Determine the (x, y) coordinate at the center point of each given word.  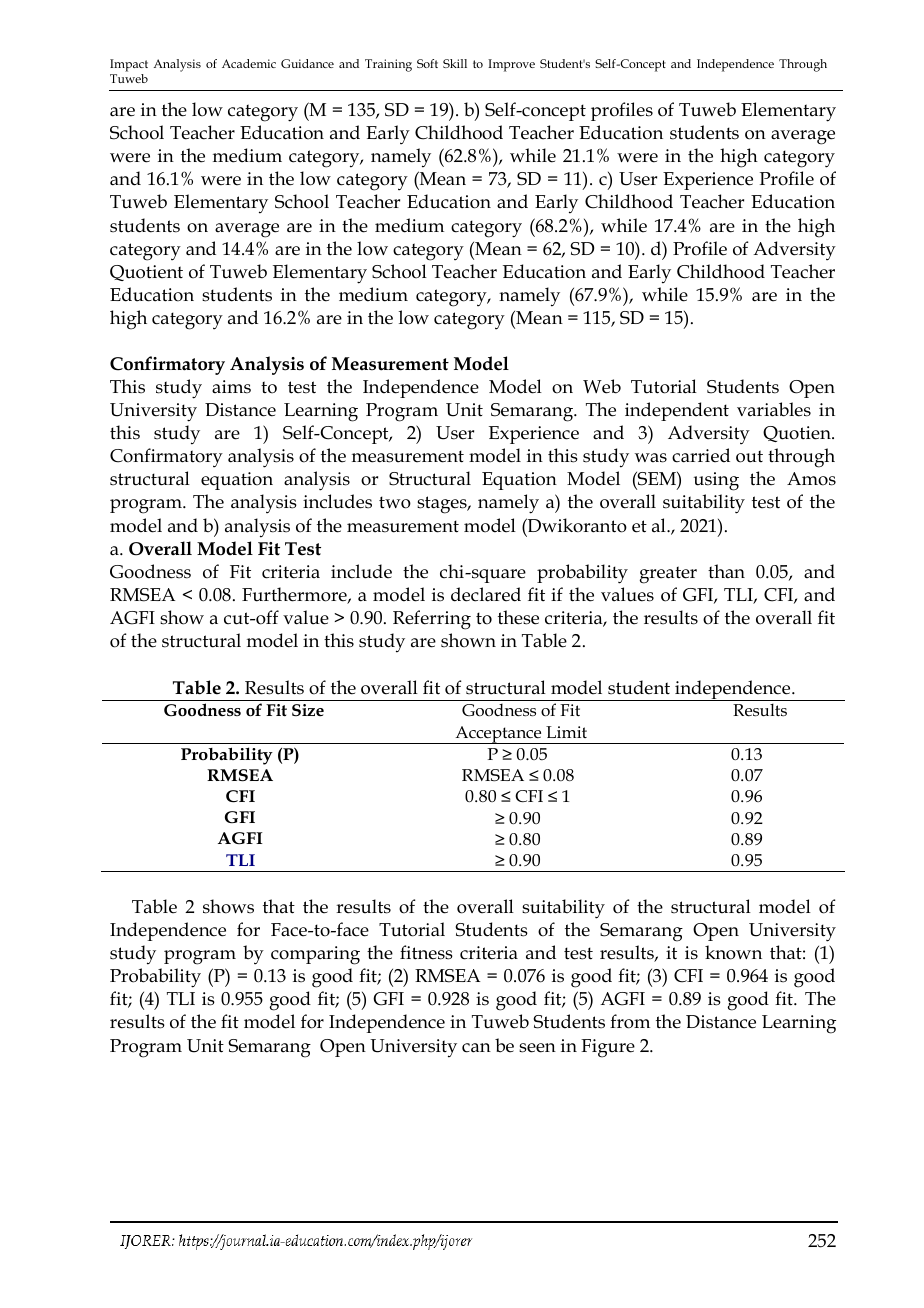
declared (486, 594)
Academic (249, 63)
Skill (455, 63)
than (726, 571)
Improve (511, 65)
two (395, 502)
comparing (315, 955)
